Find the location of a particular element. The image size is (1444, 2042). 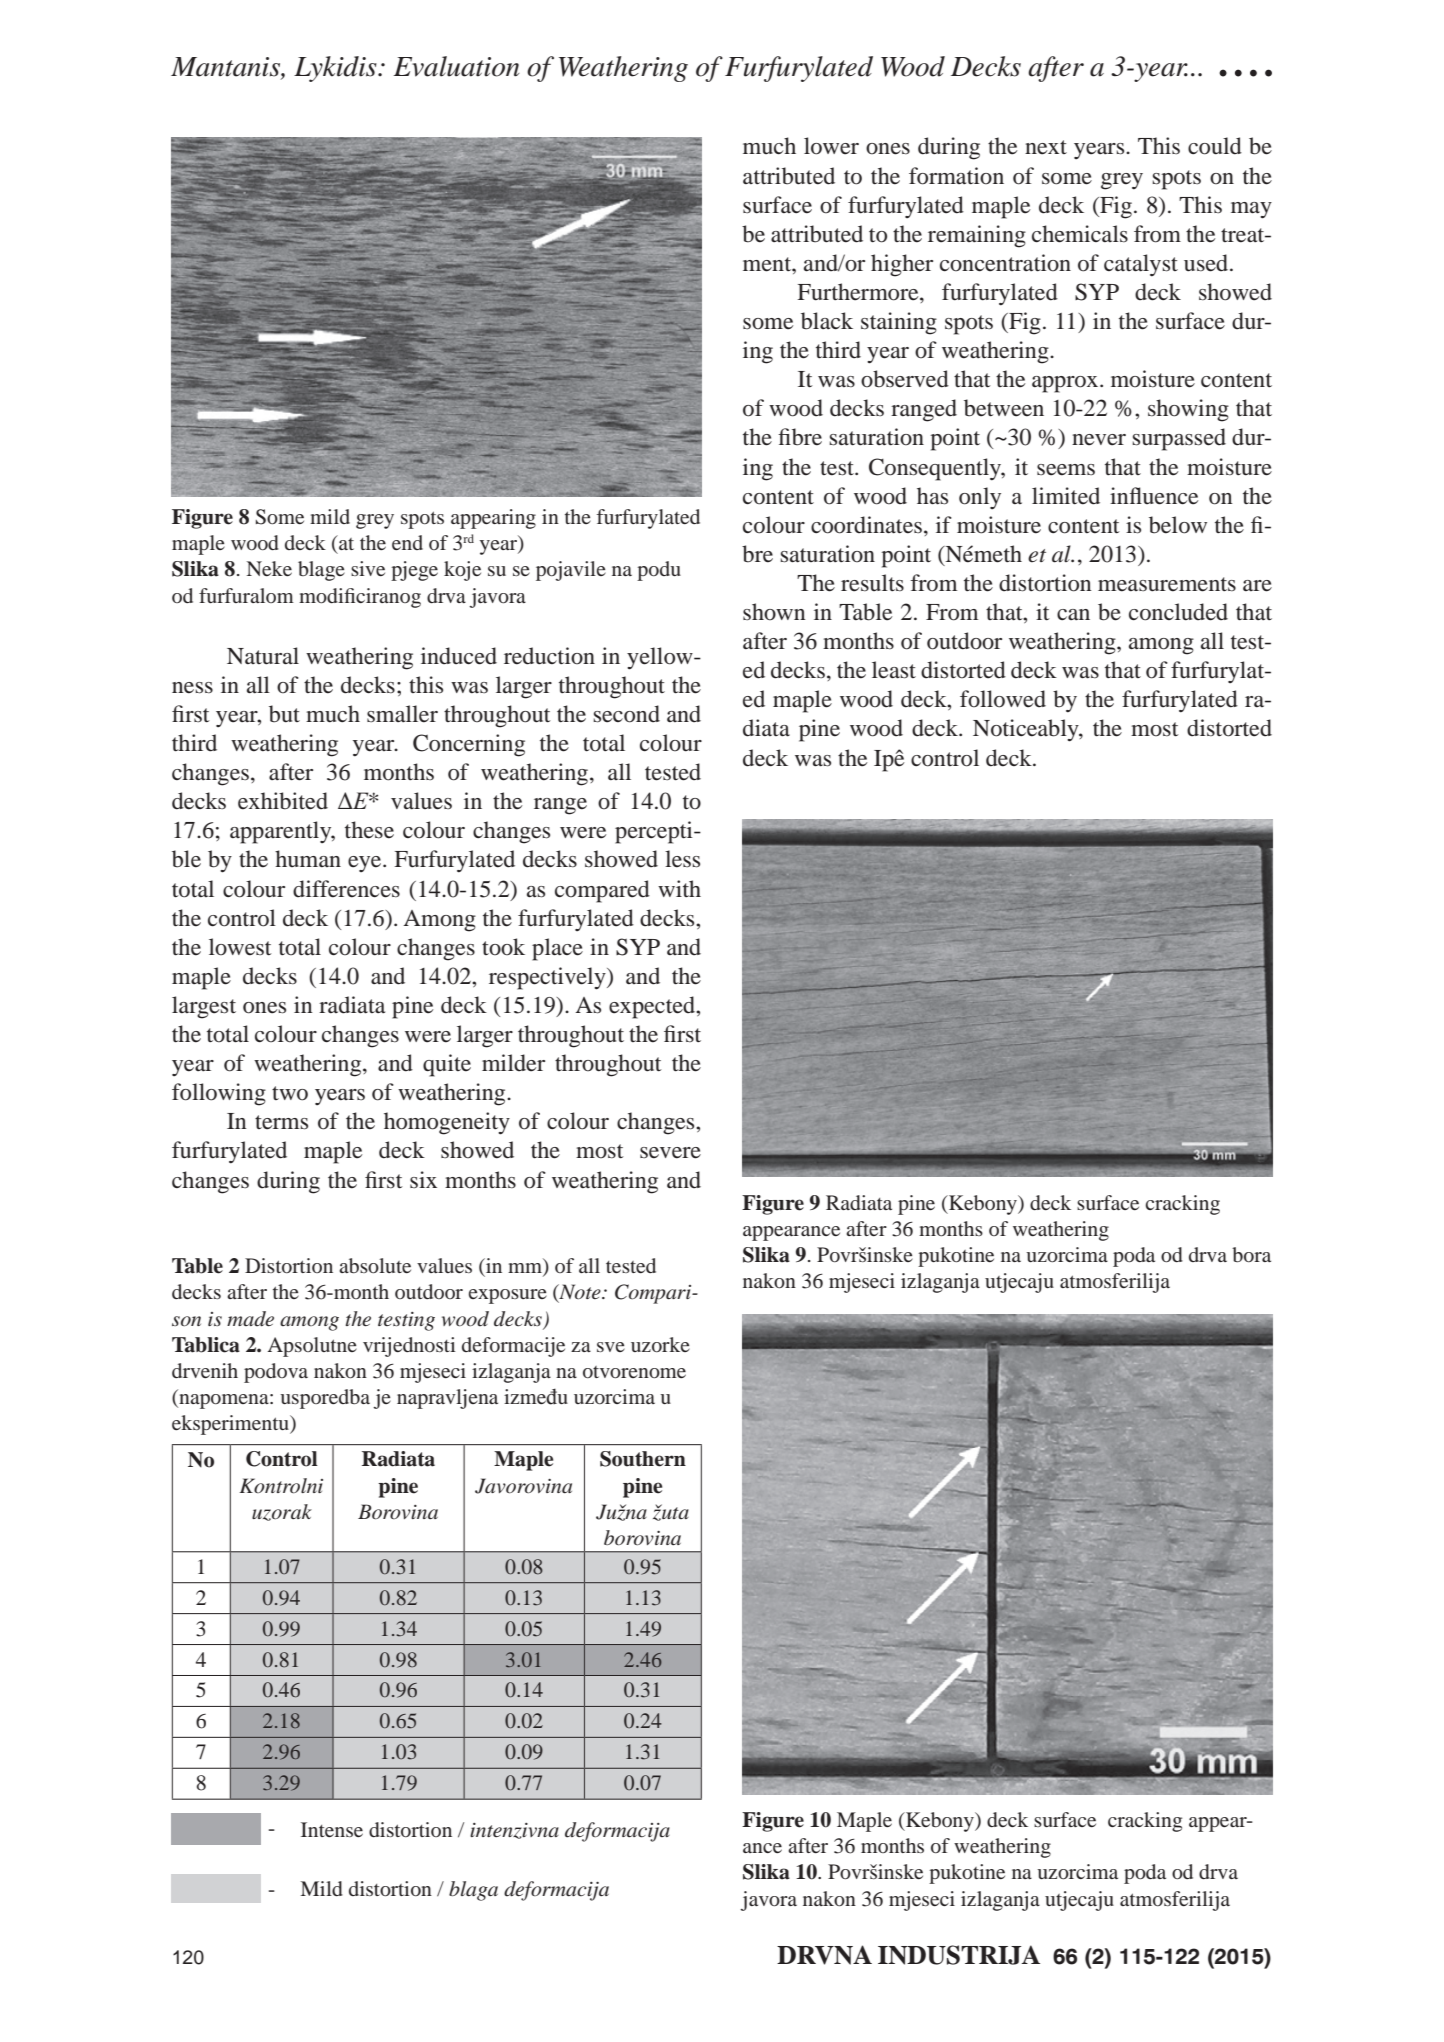

next is located at coordinates (1046, 147).
